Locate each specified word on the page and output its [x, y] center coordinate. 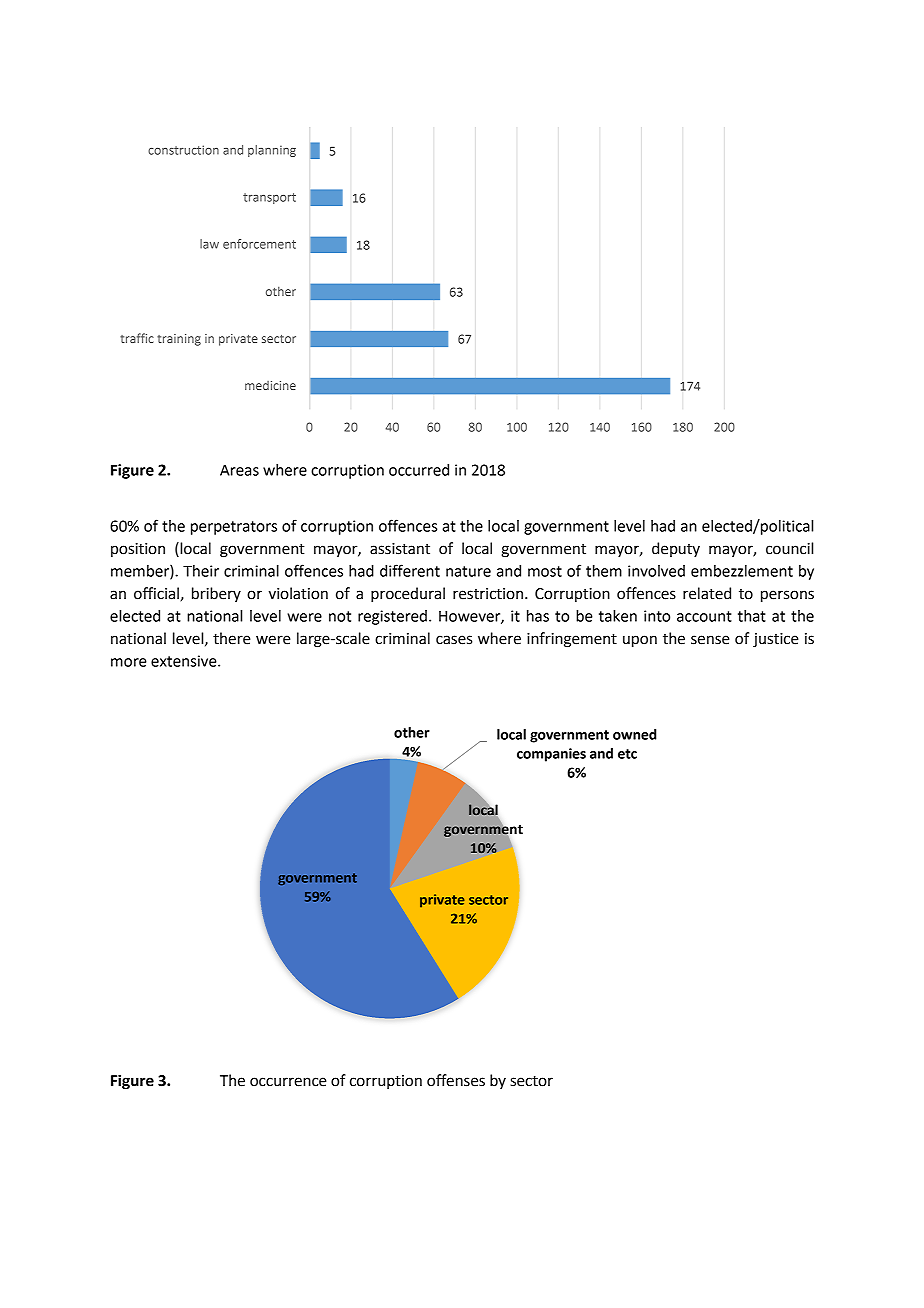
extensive [185, 661]
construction [183, 150]
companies [551, 755]
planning [272, 151]
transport [269, 198]
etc [627, 754]
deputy [676, 549]
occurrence [288, 1082]
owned [635, 734]
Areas [239, 470]
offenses [456, 1080]
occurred [419, 470]
